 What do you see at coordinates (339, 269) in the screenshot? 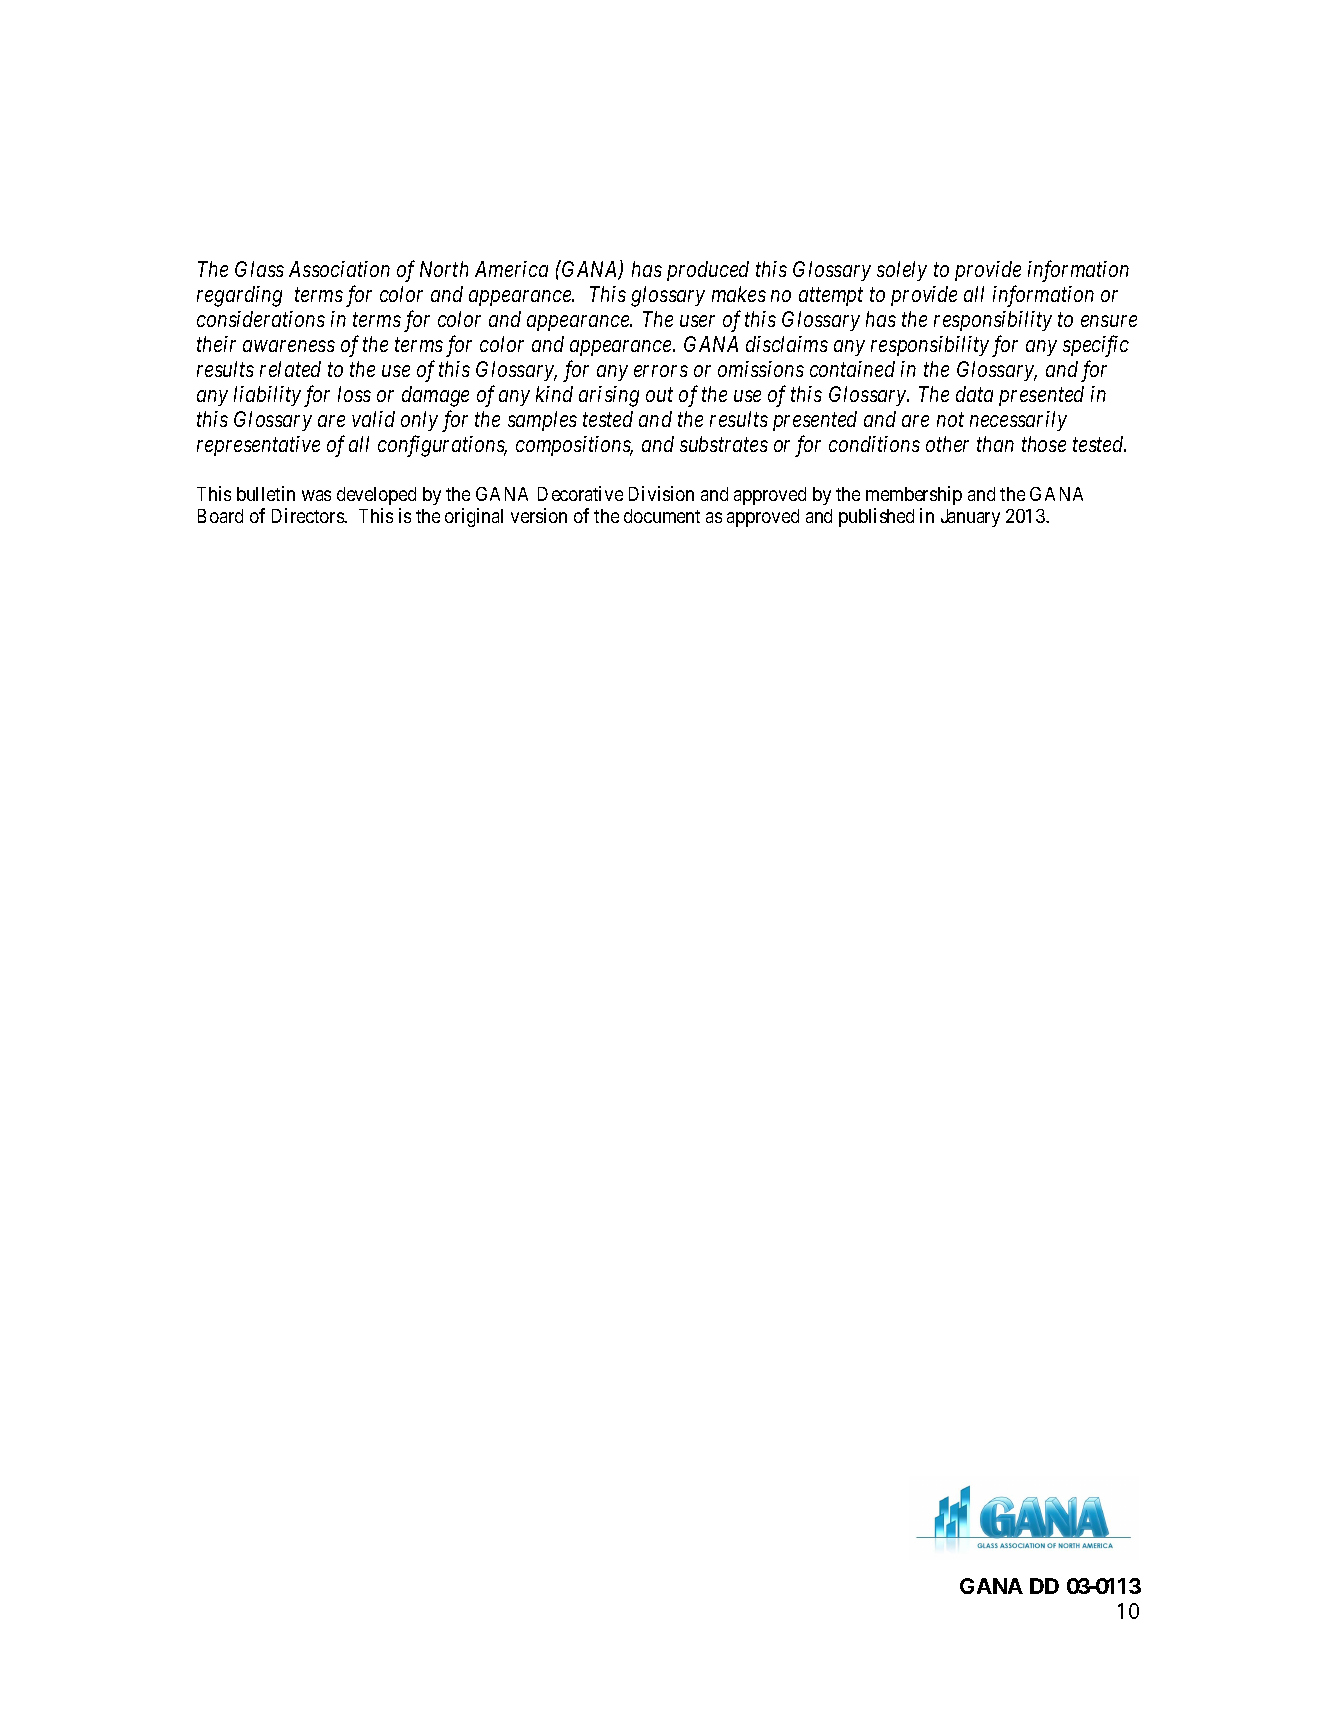
I see `Association` at bounding box center [339, 269].
